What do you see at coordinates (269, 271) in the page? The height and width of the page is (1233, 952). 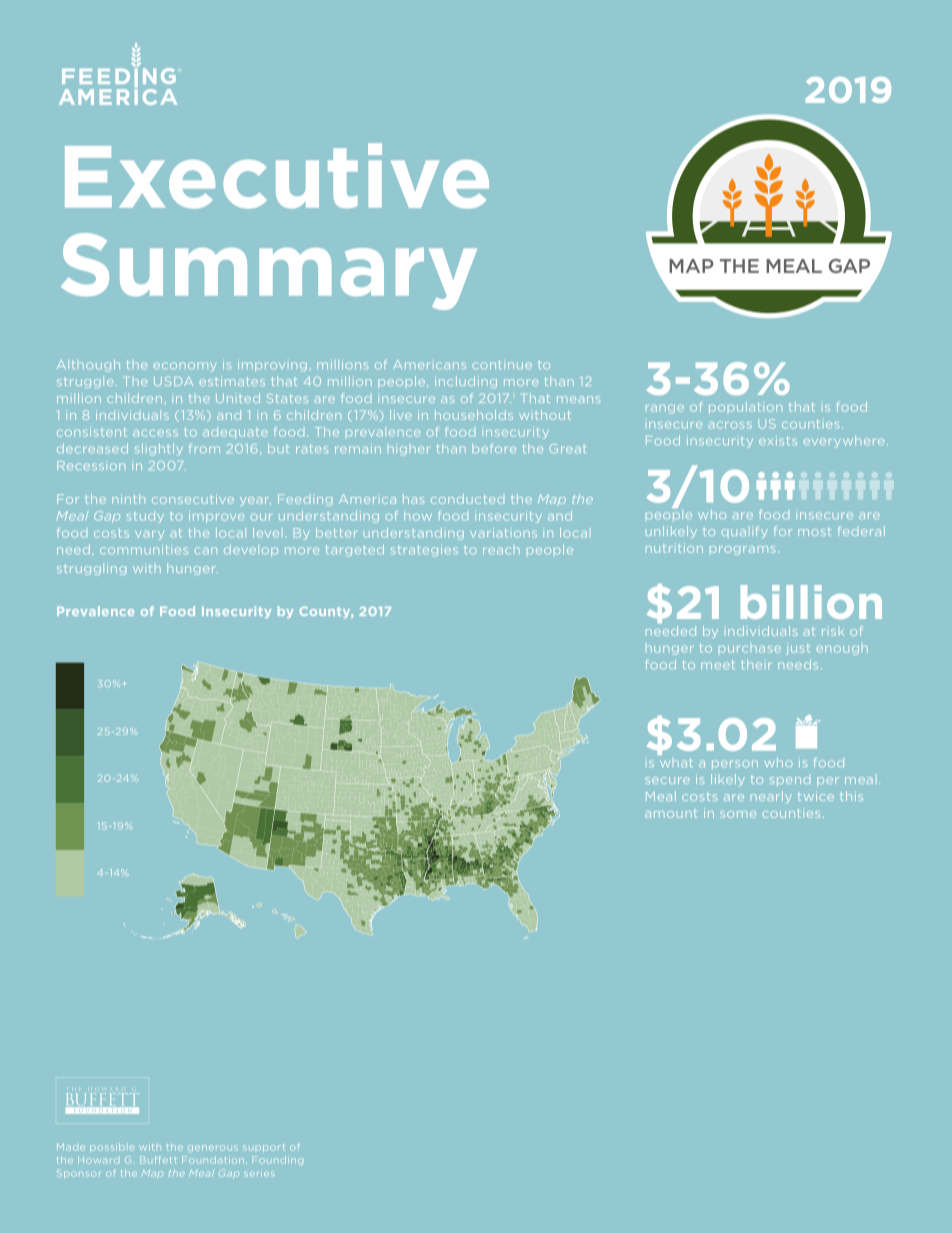 I see `Summary` at bounding box center [269, 271].
